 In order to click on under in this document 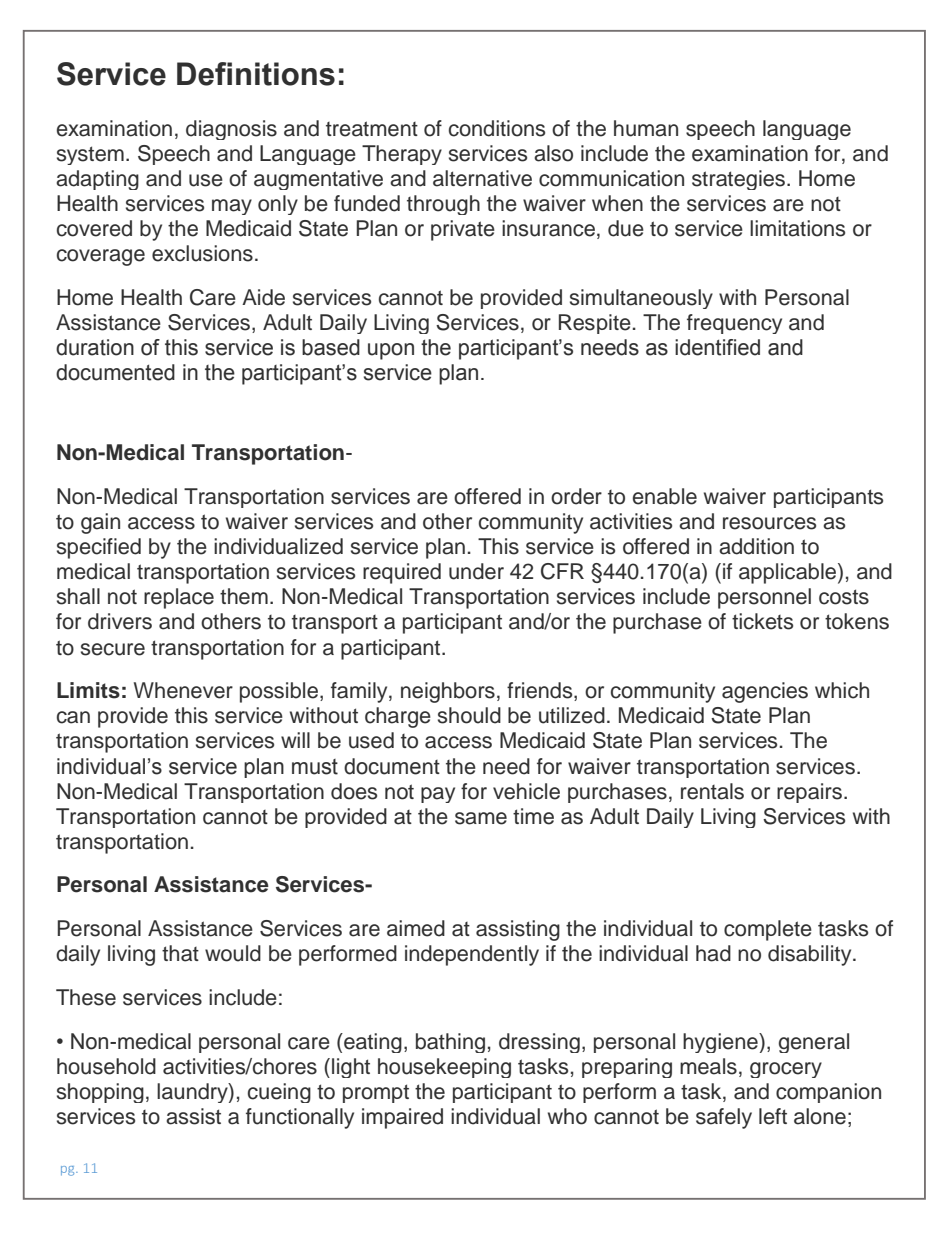, I will do `click(476, 571)`.
